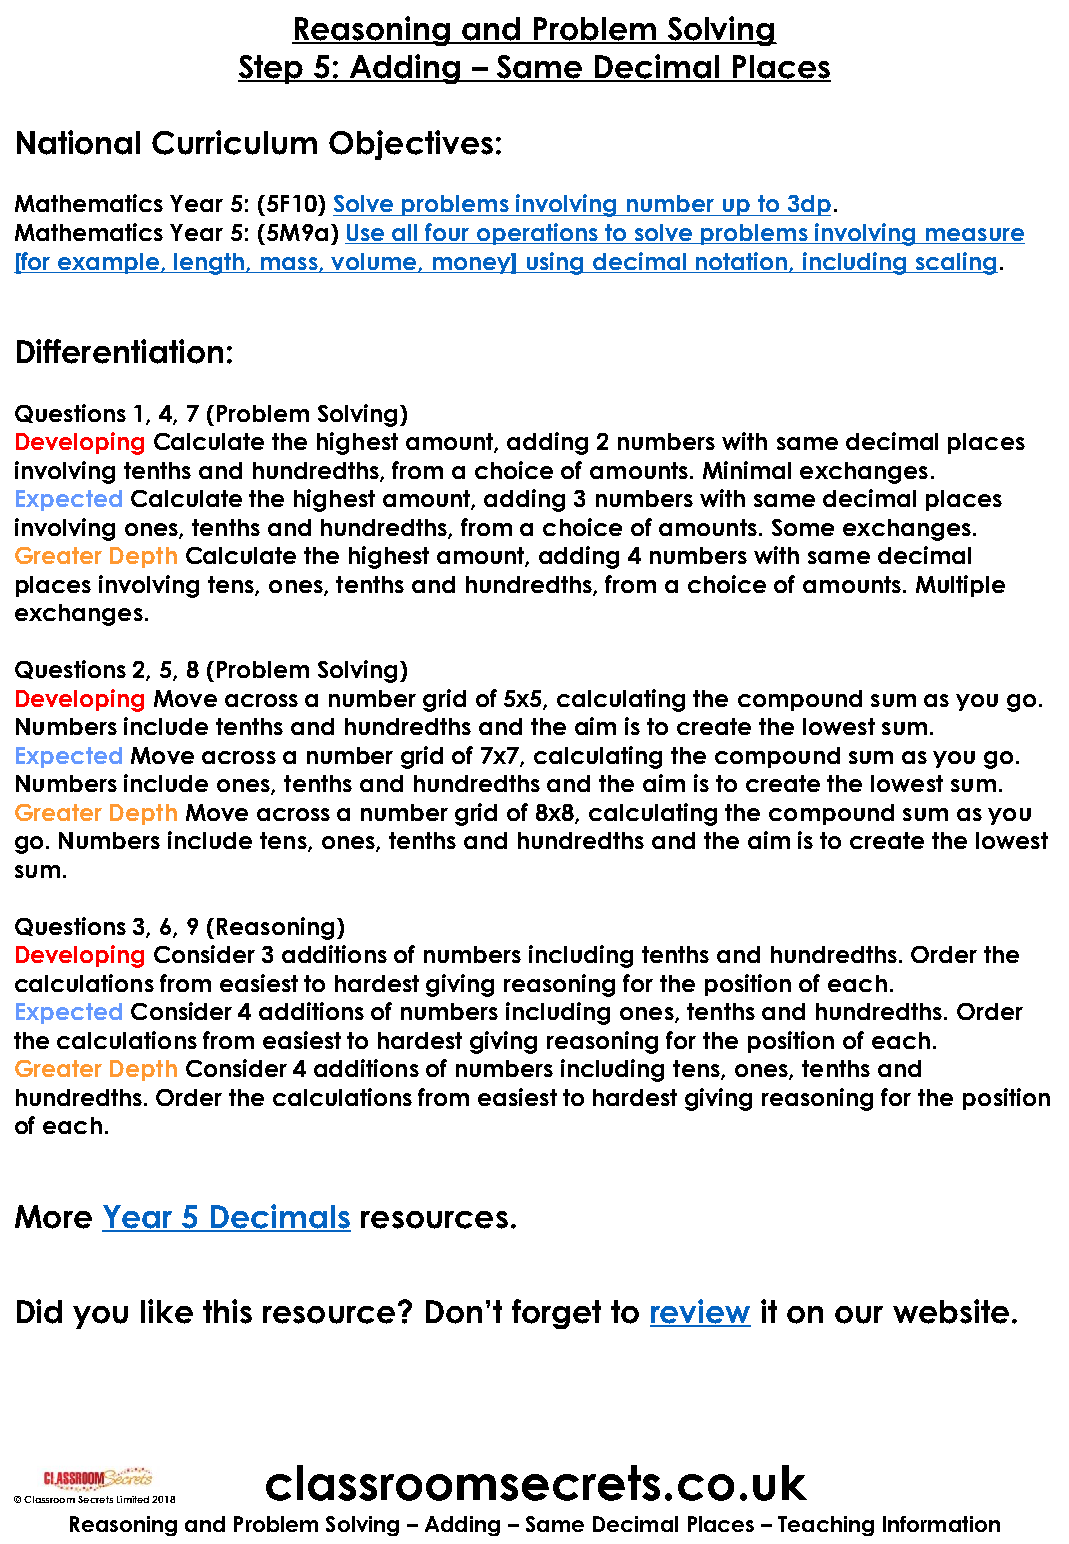  Describe the element at coordinates (803, 527) in the screenshot. I see `Some` at that location.
